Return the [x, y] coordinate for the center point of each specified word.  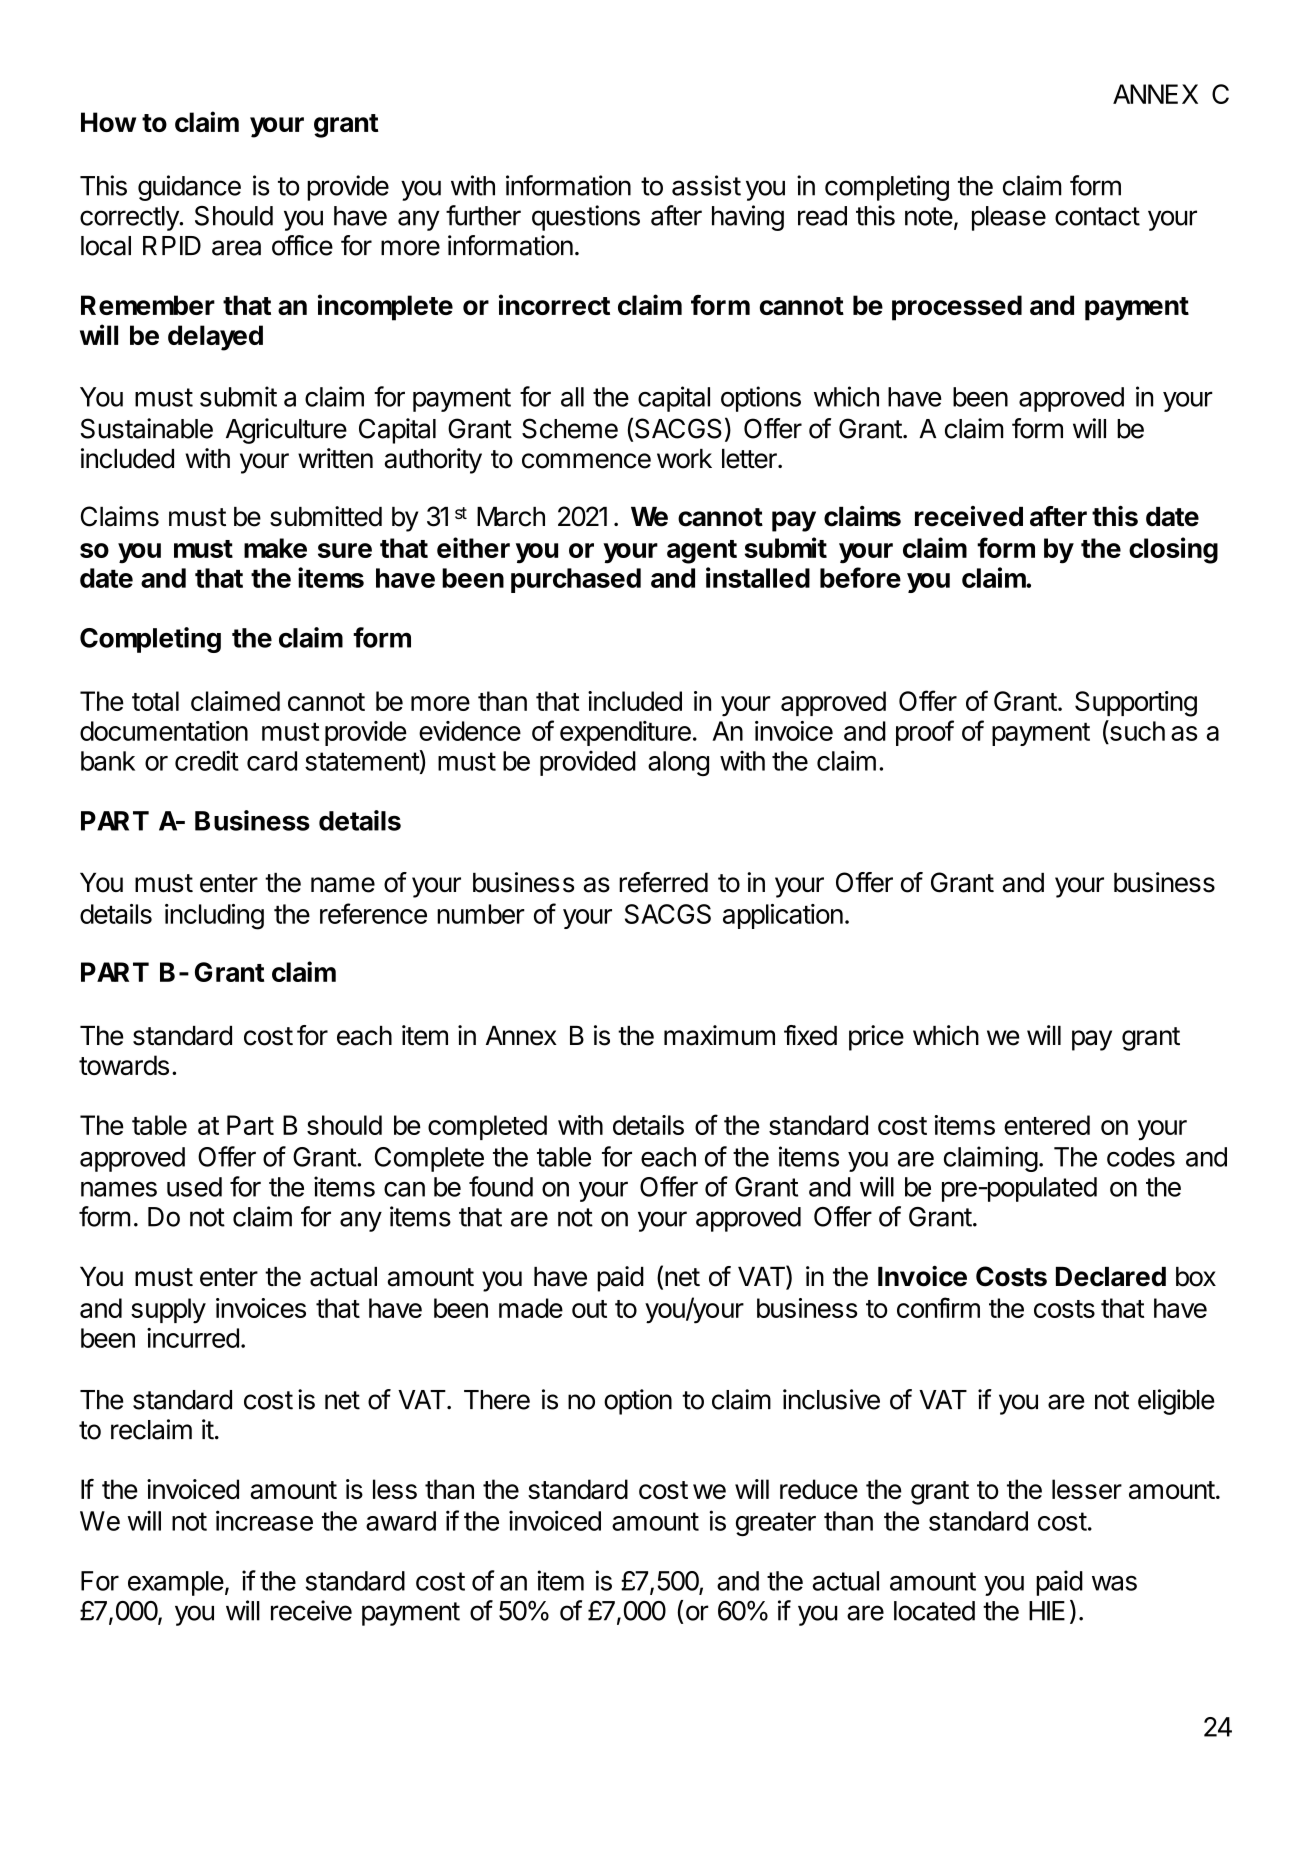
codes [1141, 1157]
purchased [576, 580]
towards [124, 1065]
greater [776, 1524]
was [1114, 1583]
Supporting [1136, 704]
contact [1097, 216]
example [176, 1583]
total [155, 701]
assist [706, 185]
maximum [719, 1035]
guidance [189, 188]
